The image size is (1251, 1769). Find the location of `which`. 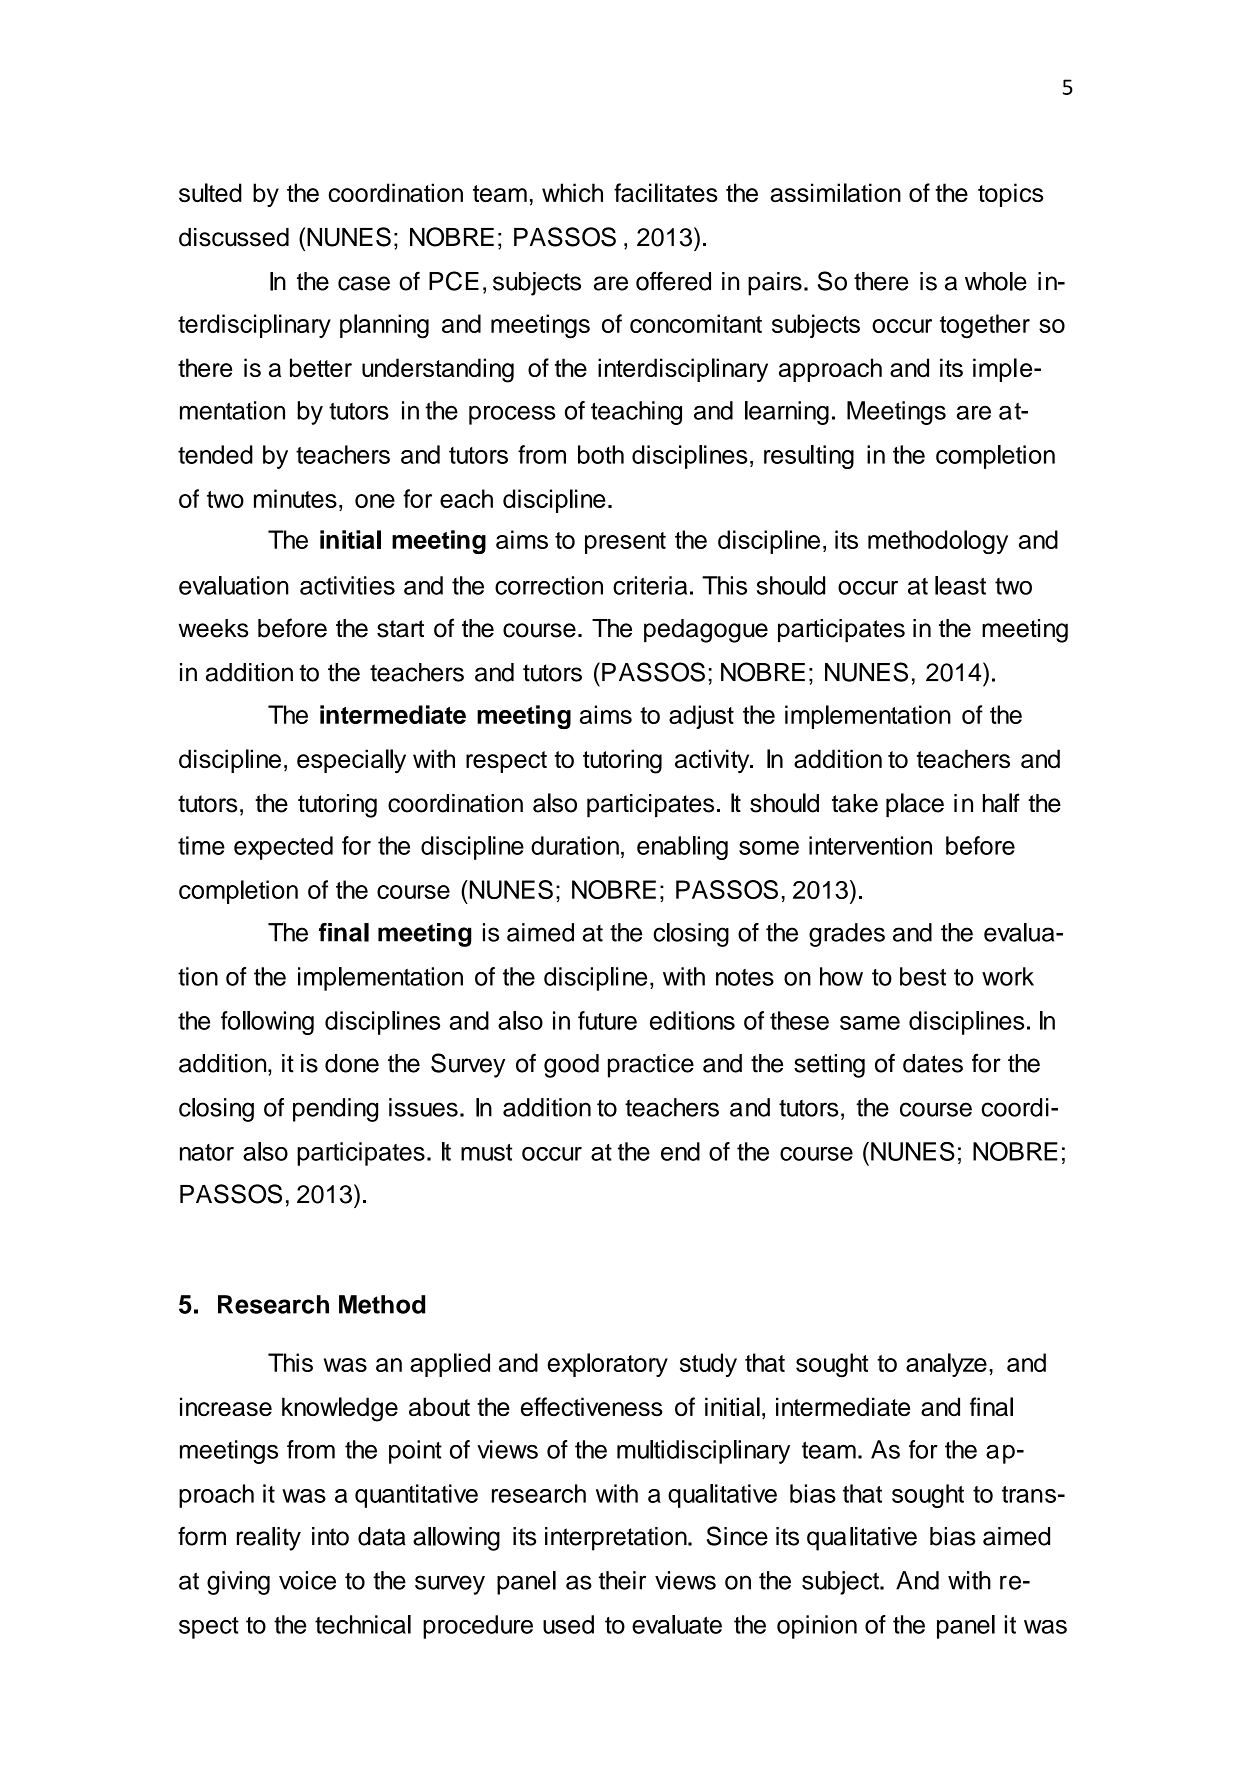

which is located at coordinates (572, 192).
